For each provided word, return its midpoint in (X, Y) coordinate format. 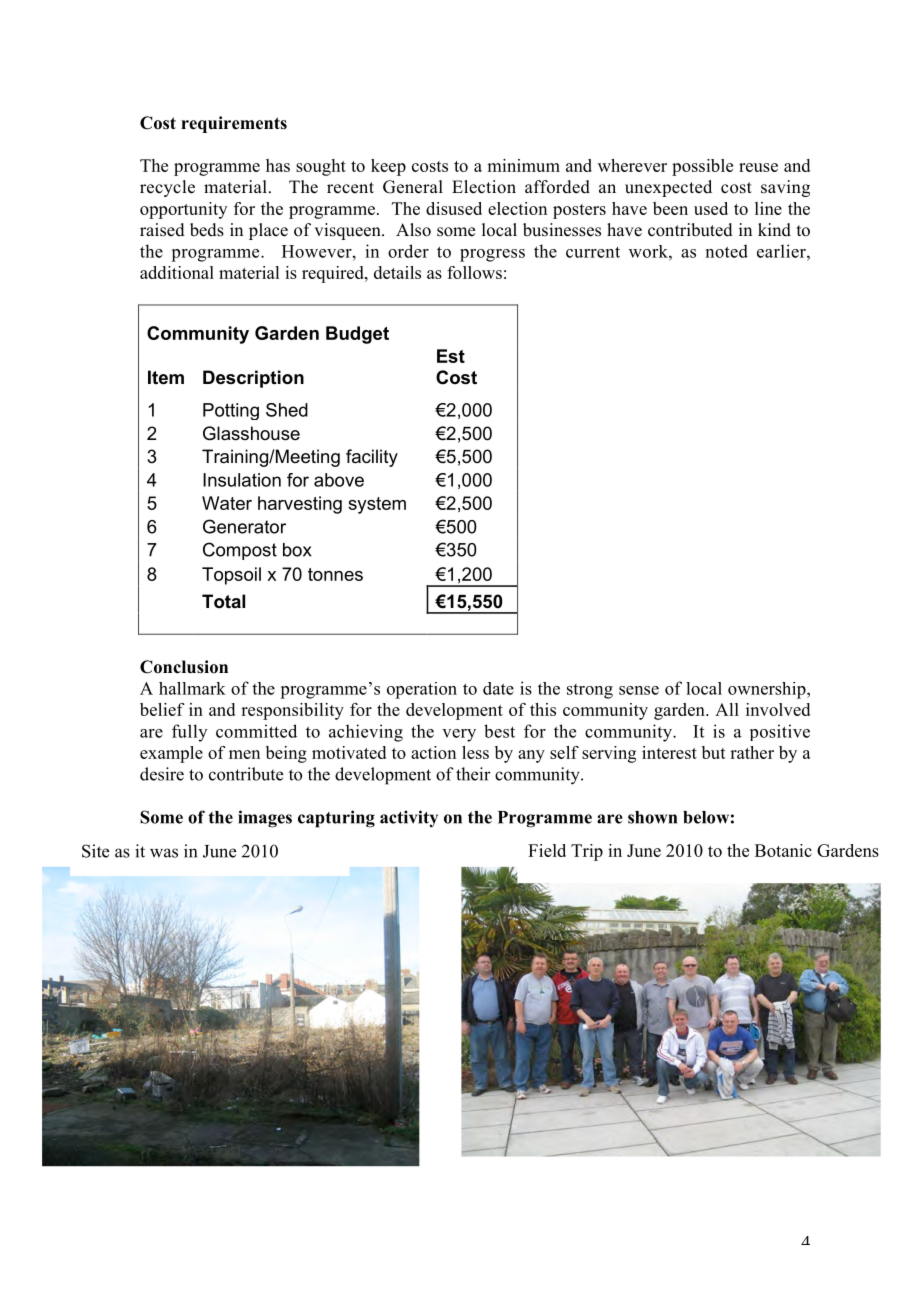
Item (166, 377)
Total (223, 601)
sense (639, 690)
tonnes (335, 574)
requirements (234, 124)
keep (388, 167)
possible (702, 167)
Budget (357, 335)
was (164, 853)
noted (727, 251)
